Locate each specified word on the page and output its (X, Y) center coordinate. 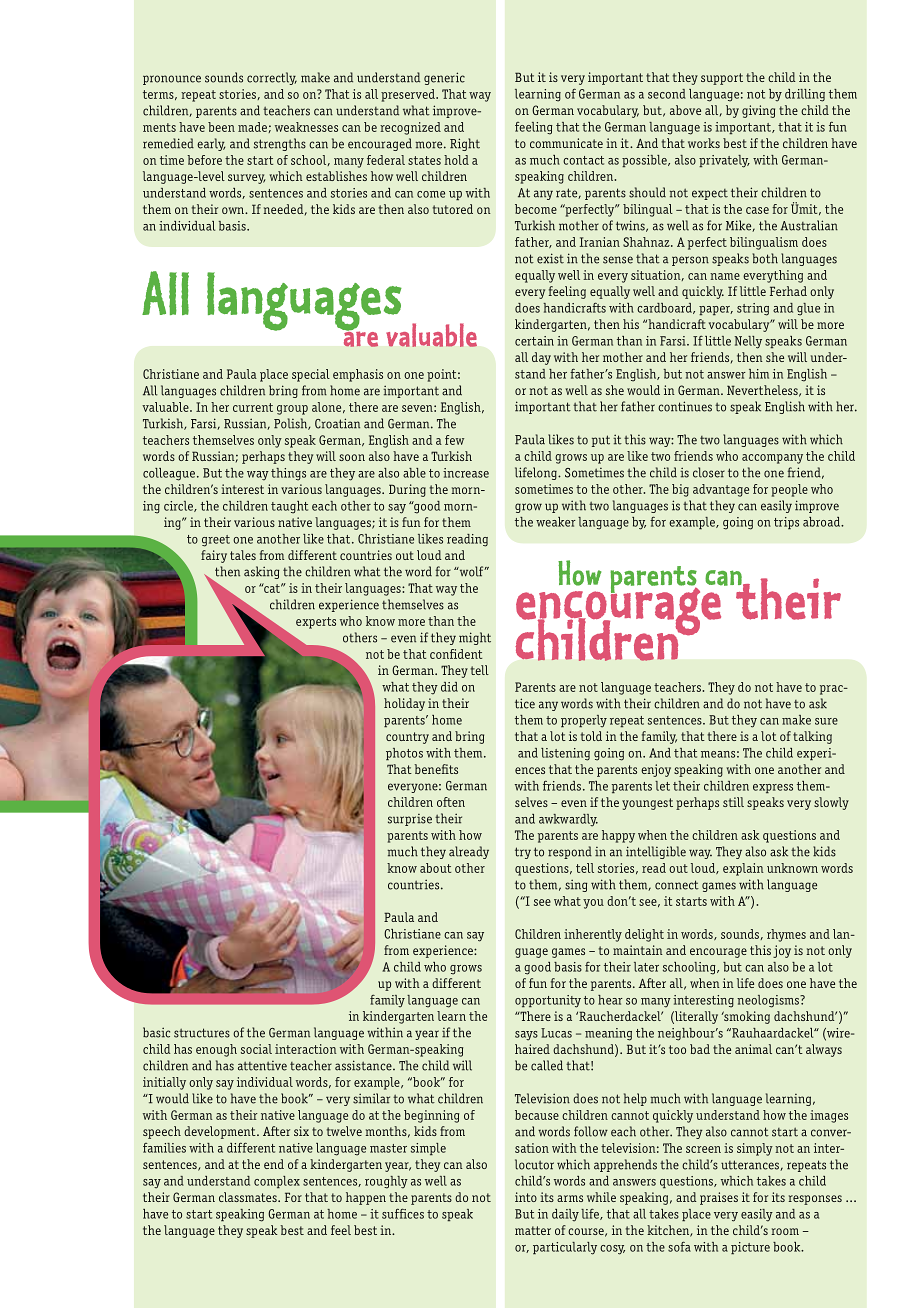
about (435, 868)
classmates (249, 1197)
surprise (410, 820)
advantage (721, 490)
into (526, 1197)
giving (758, 111)
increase (466, 473)
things (288, 474)
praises (719, 1198)
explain (743, 869)
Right (465, 144)
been (221, 127)
